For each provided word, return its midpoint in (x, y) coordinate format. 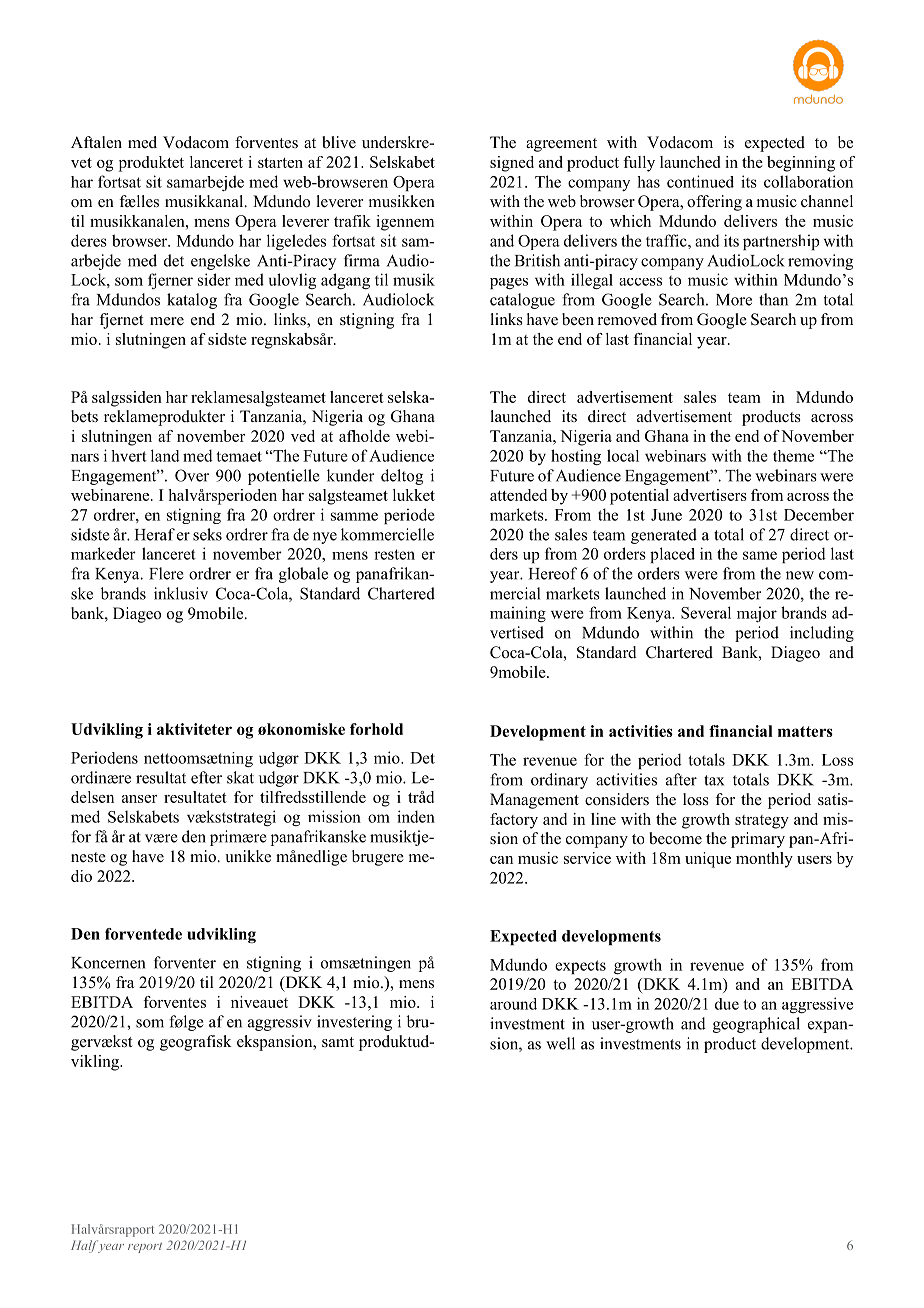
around (513, 1004)
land (165, 455)
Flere (166, 573)
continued (700, 181)
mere (167, 321)
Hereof (553, 573)
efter (206, 777)
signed (512, 164)
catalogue (522, 301)
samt (338, 1042)
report (145, 1247)
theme (793, 456)
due (727, 1004)
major (757, 614)
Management (534, 801)
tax (714, 780)
